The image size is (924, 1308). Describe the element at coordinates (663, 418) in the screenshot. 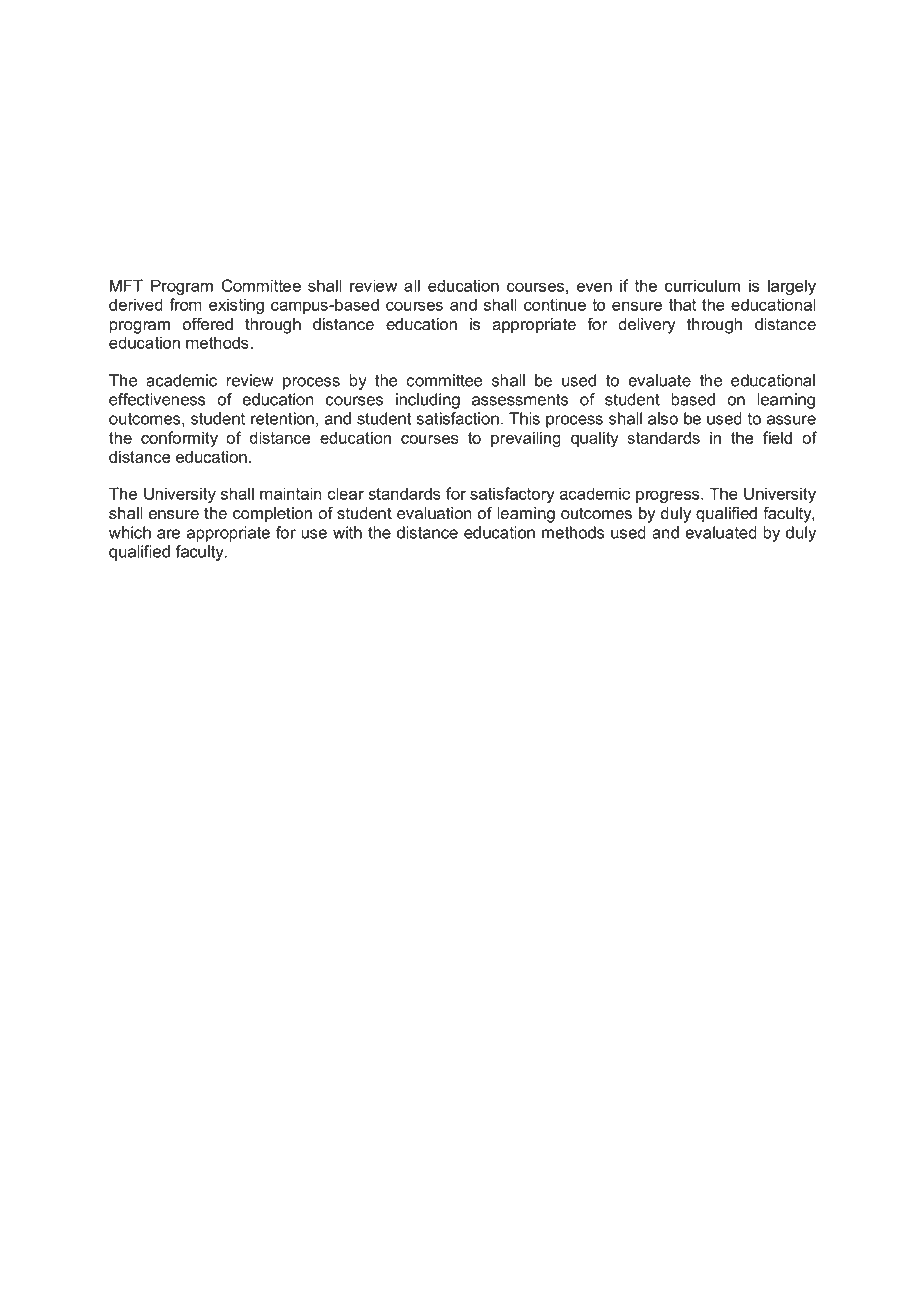

I see `also` at that location.
